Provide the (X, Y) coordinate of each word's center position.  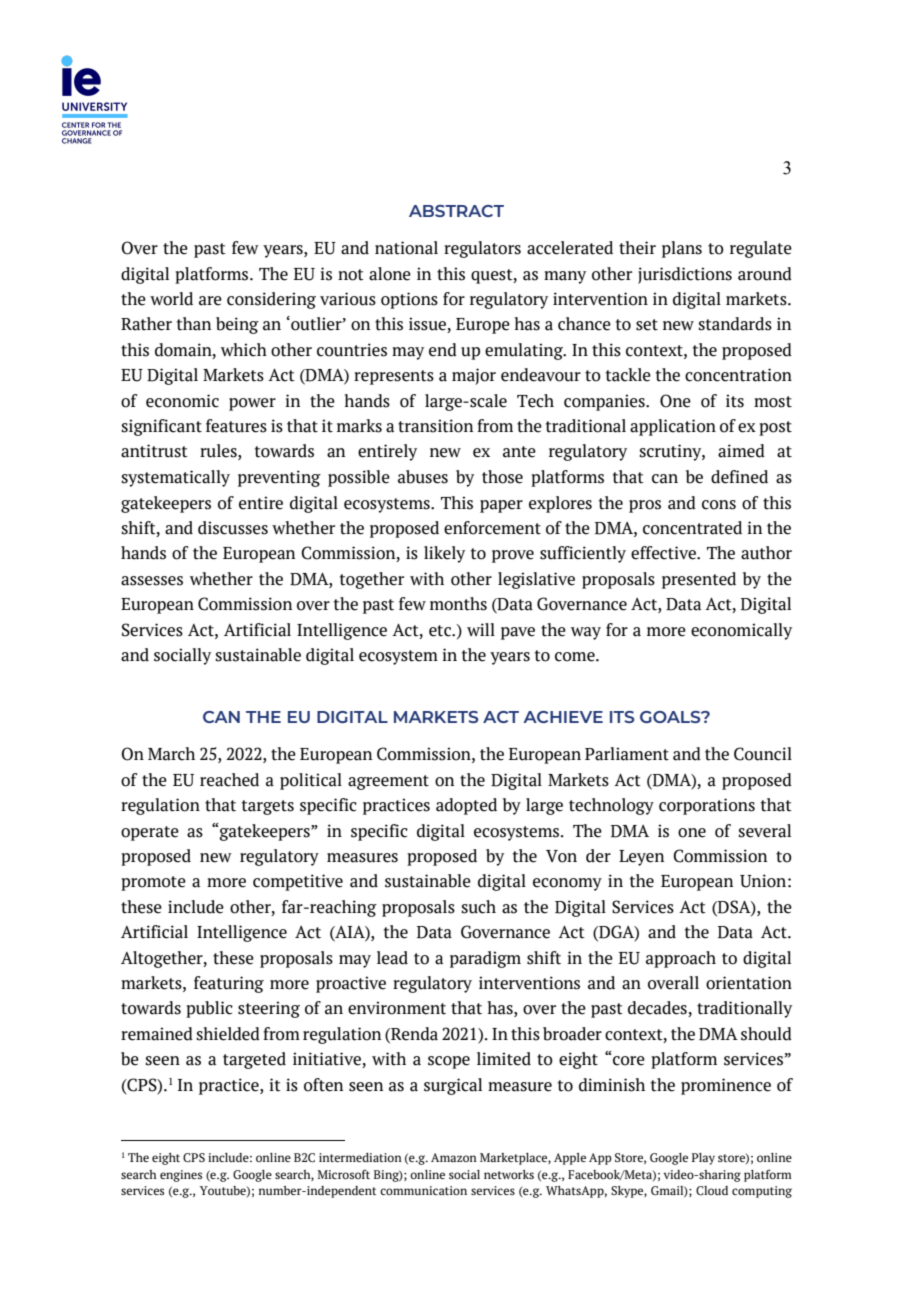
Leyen (641, 858)
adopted (466, 806)
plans (682, 249)
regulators (482, 249)
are (210, 301)
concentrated (692, 528)
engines (181, 1176)
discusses (233, 528)
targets (268, 807)
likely (444, 554)
